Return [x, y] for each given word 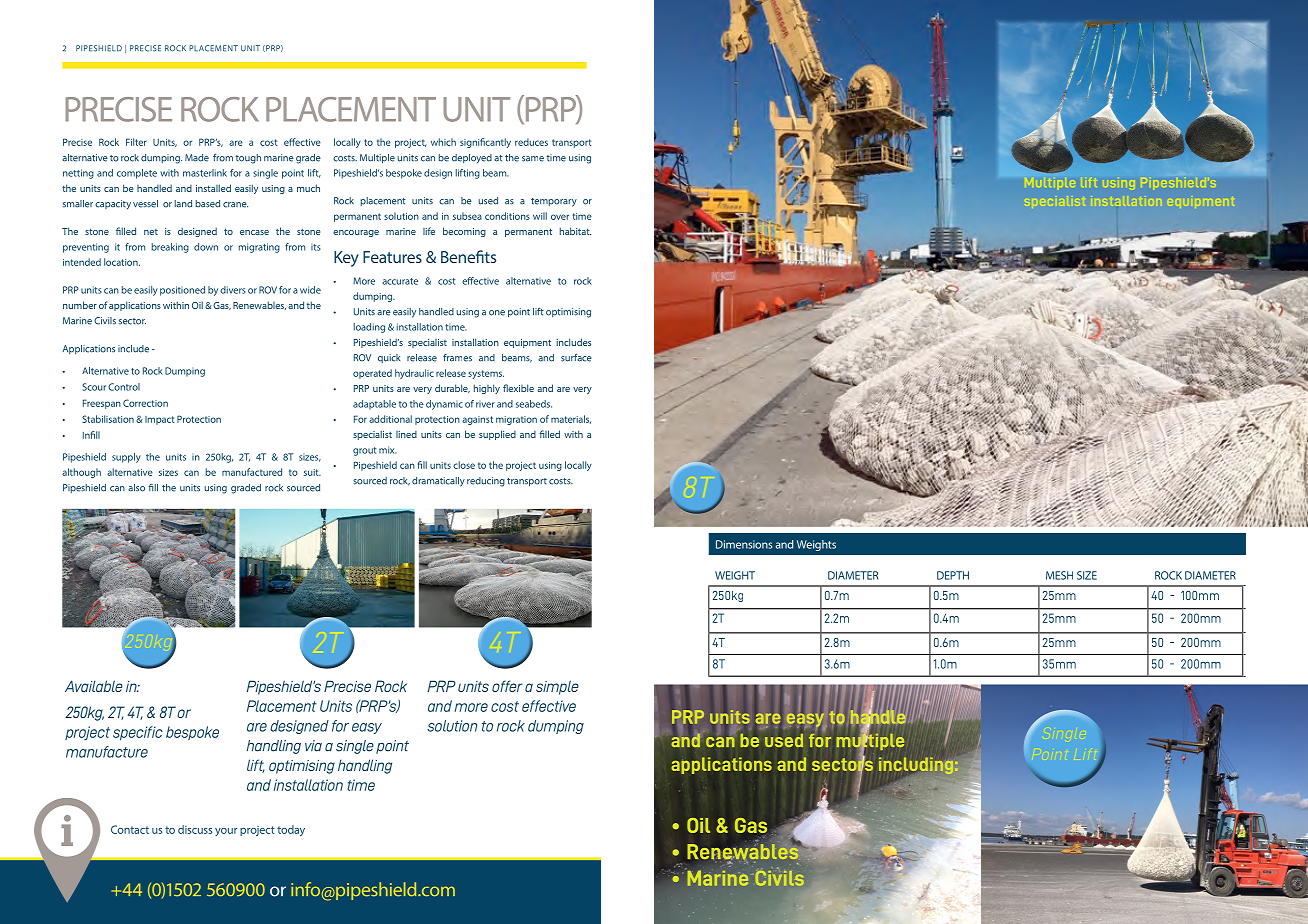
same [533, 159]
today [291, 830]
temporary [554, 202]
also [136, 488]
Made [197, 158]
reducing [486, 482]
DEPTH [953, 575]
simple [557, 687]
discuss [195, 829]
